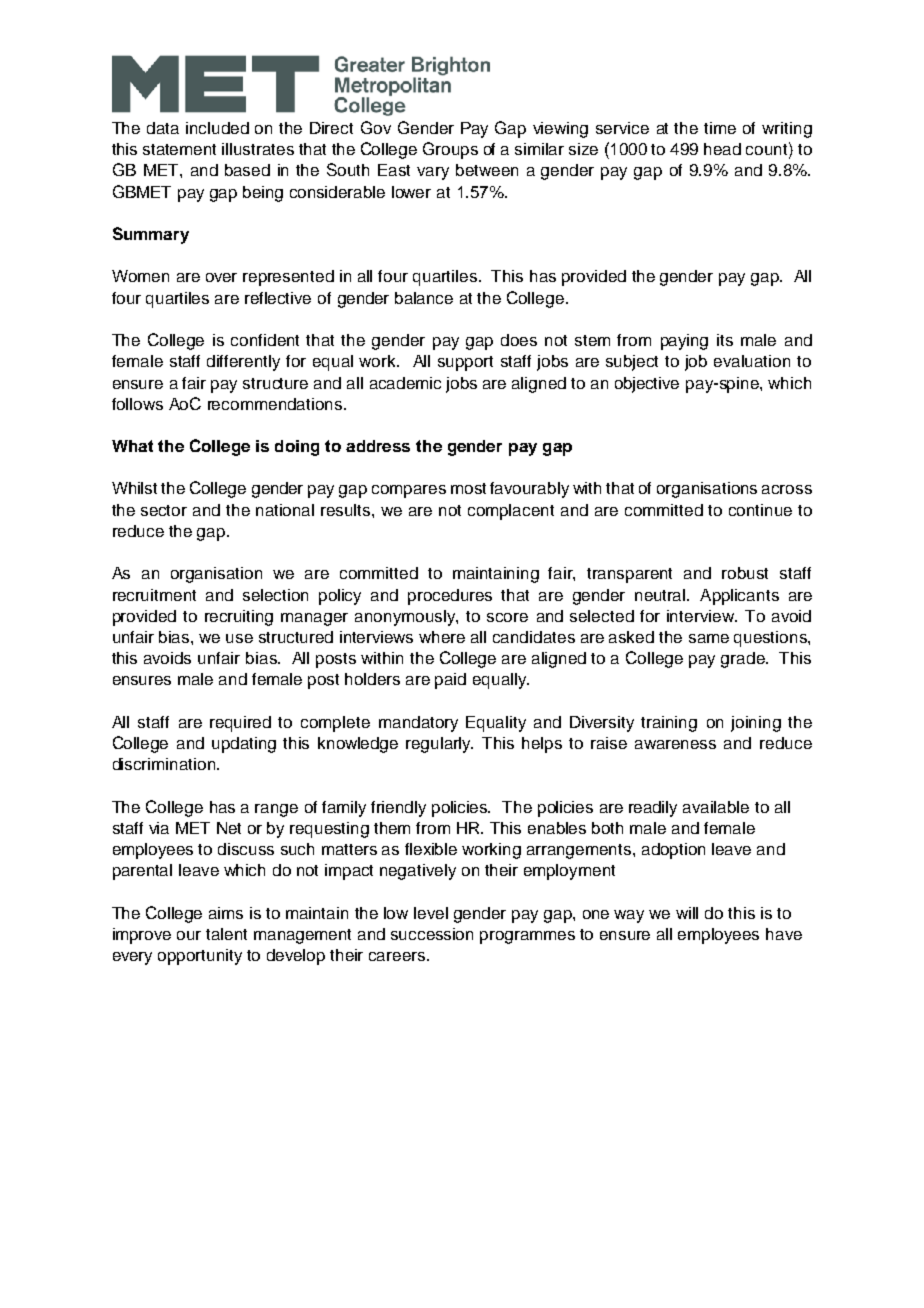  I want to click on statement, so click(179, 149).
